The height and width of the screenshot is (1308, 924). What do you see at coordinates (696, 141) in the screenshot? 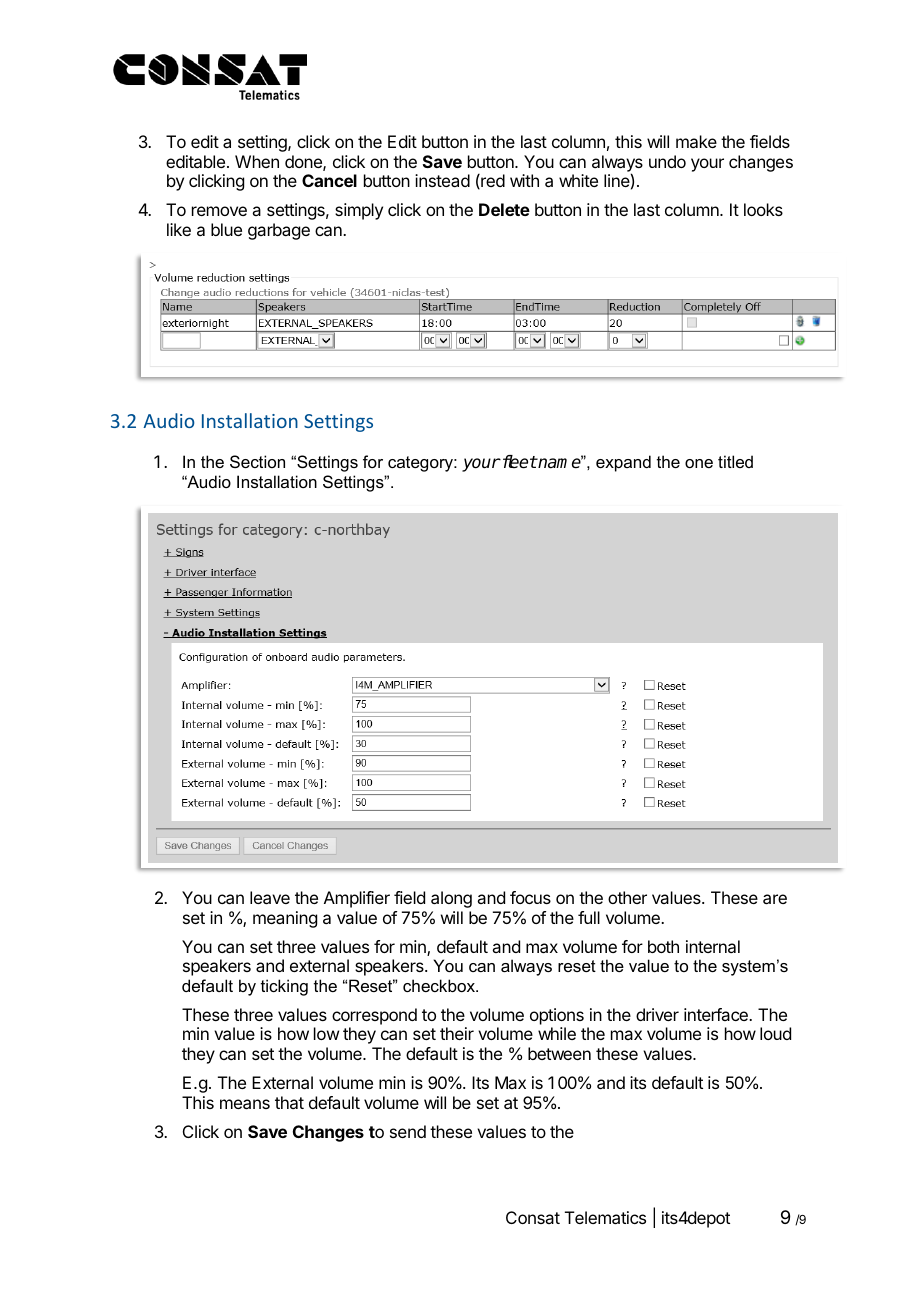
I see `make` at bounding box center [696, 141].
